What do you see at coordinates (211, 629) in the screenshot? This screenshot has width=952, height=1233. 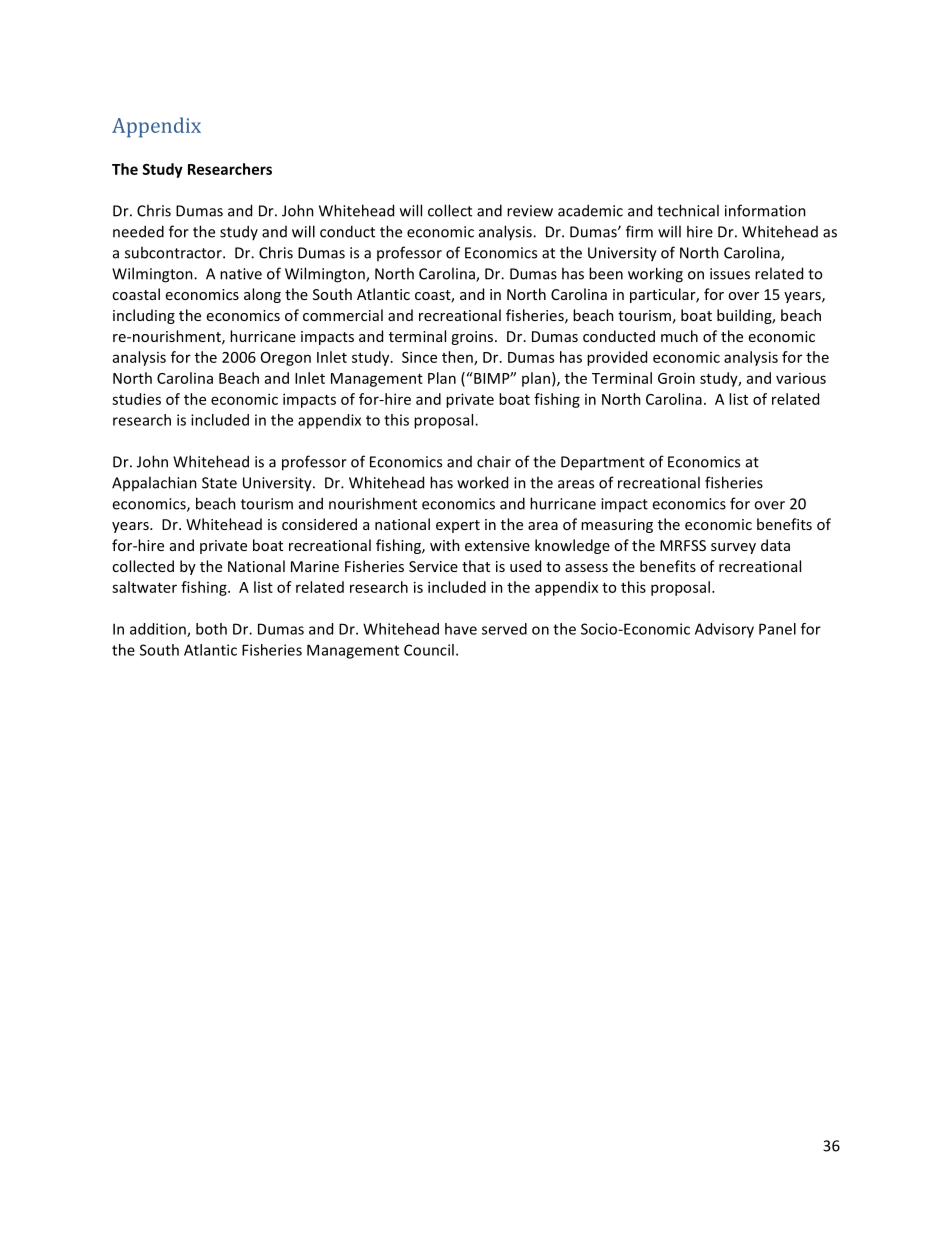 I see `both` at bounding box center [211, 629].
